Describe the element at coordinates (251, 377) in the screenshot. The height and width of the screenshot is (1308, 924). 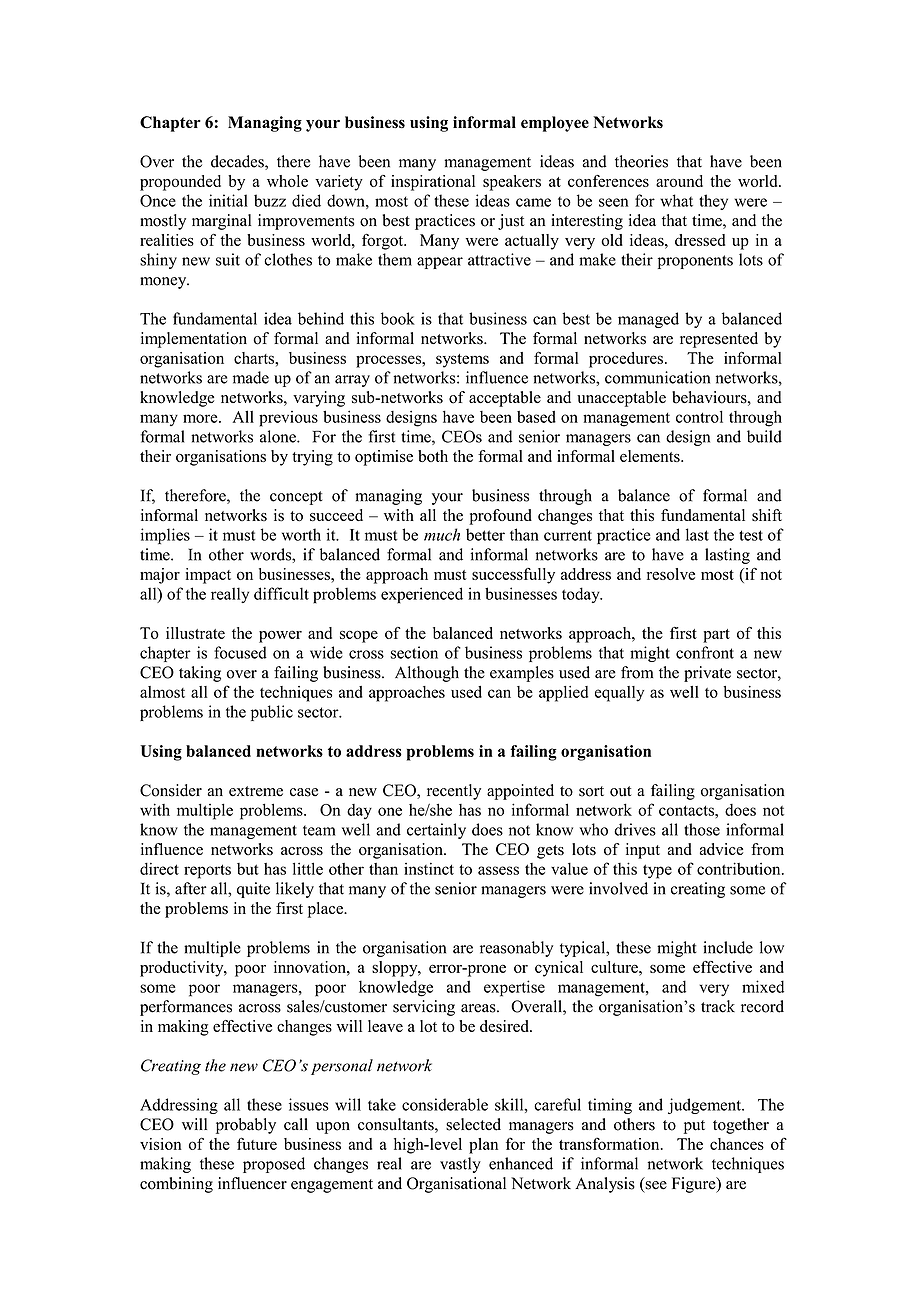
I see `made` at that location.
